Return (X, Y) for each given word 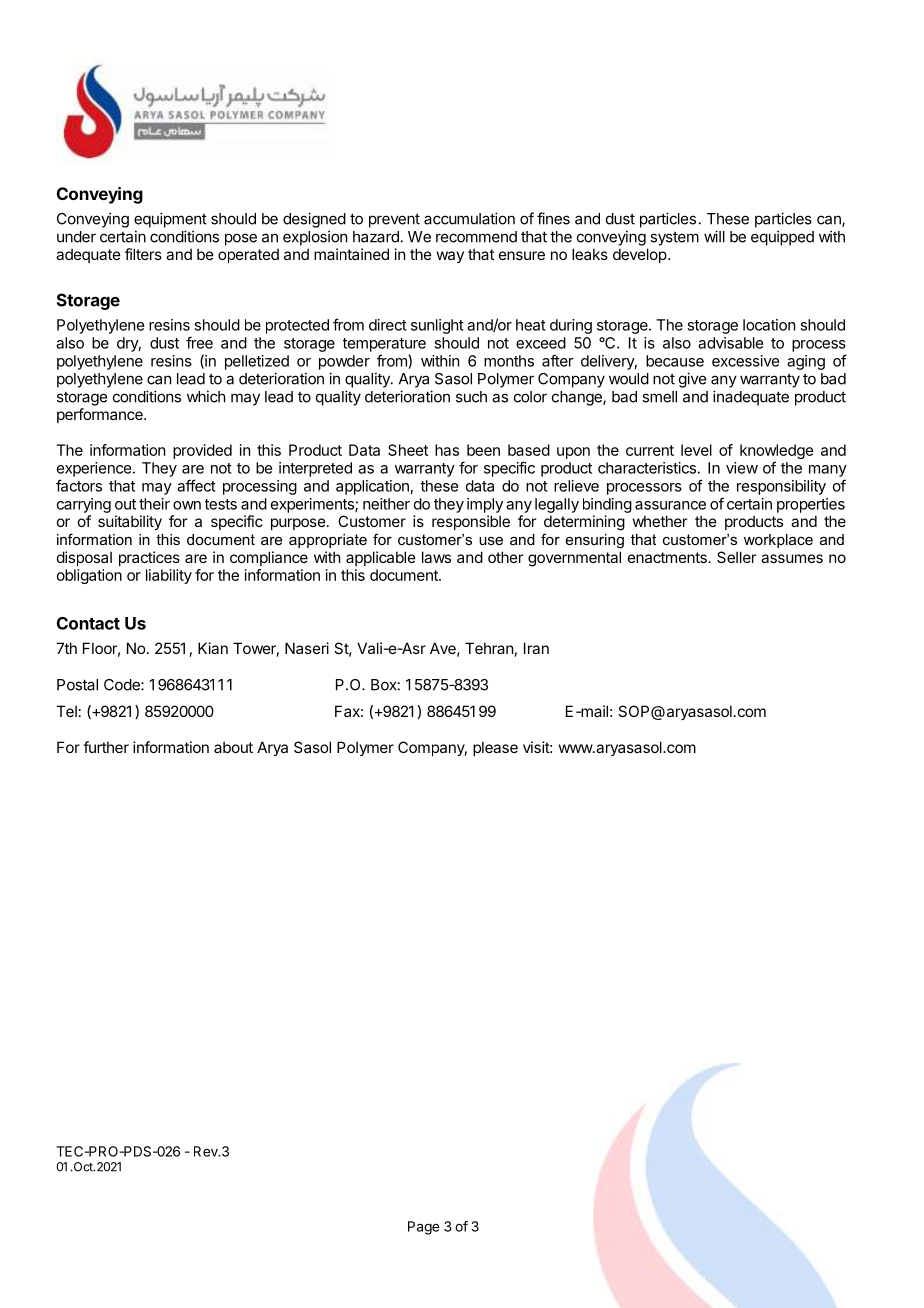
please (495, 748)
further (106, 747)
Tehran (489, 648)
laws (436, 557)
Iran (536, 648)
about (233, 747)
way (450, 257)
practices (149, 558)
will (714, 236)
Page (423, 1228)
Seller (736, 557)
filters (143, 254)
